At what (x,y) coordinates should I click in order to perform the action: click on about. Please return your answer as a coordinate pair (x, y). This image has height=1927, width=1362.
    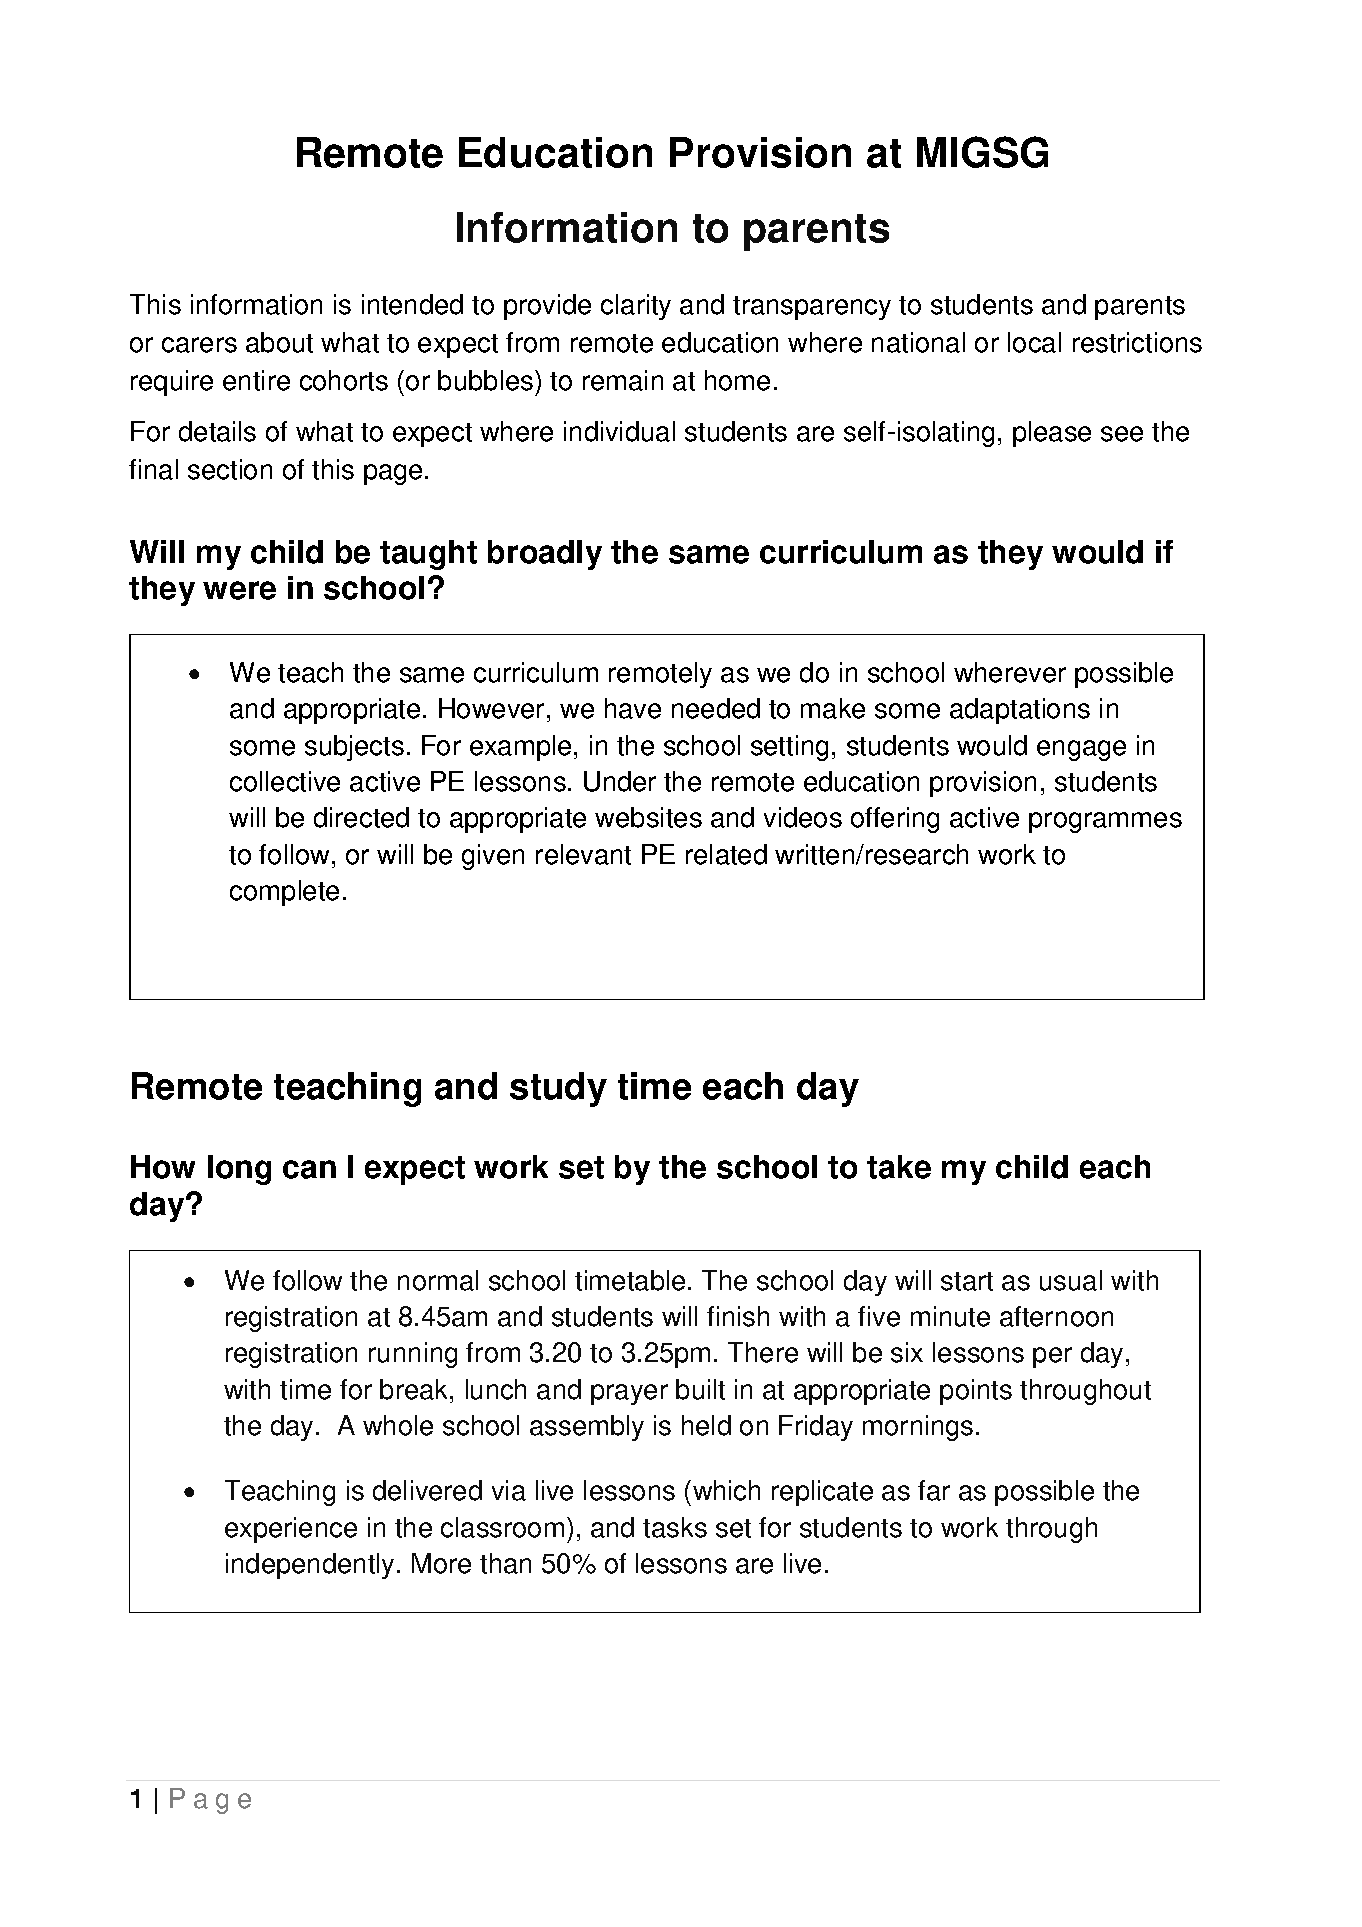
    Looking at the image, I should click on (279, 342).
